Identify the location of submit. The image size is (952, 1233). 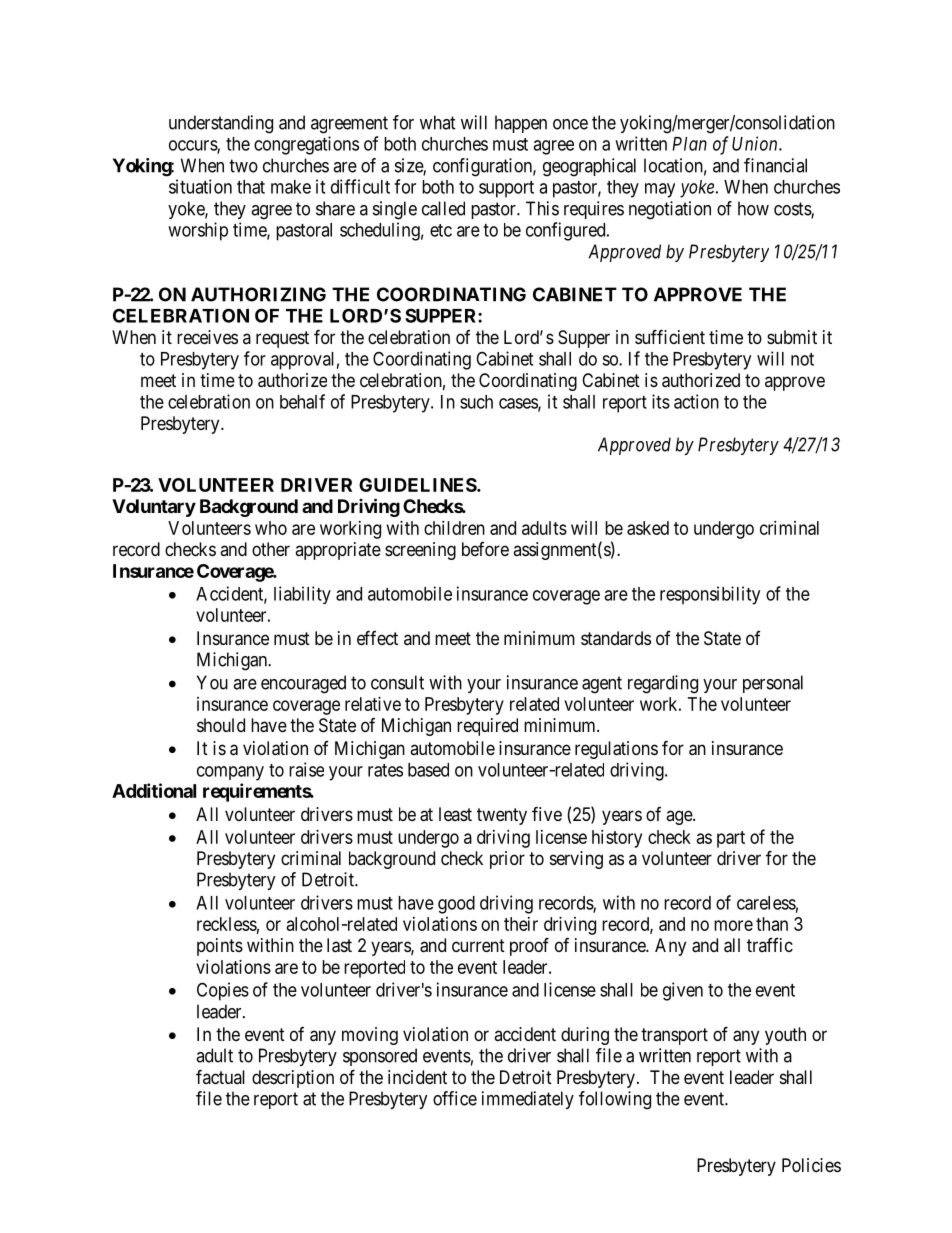
(792, 337).
